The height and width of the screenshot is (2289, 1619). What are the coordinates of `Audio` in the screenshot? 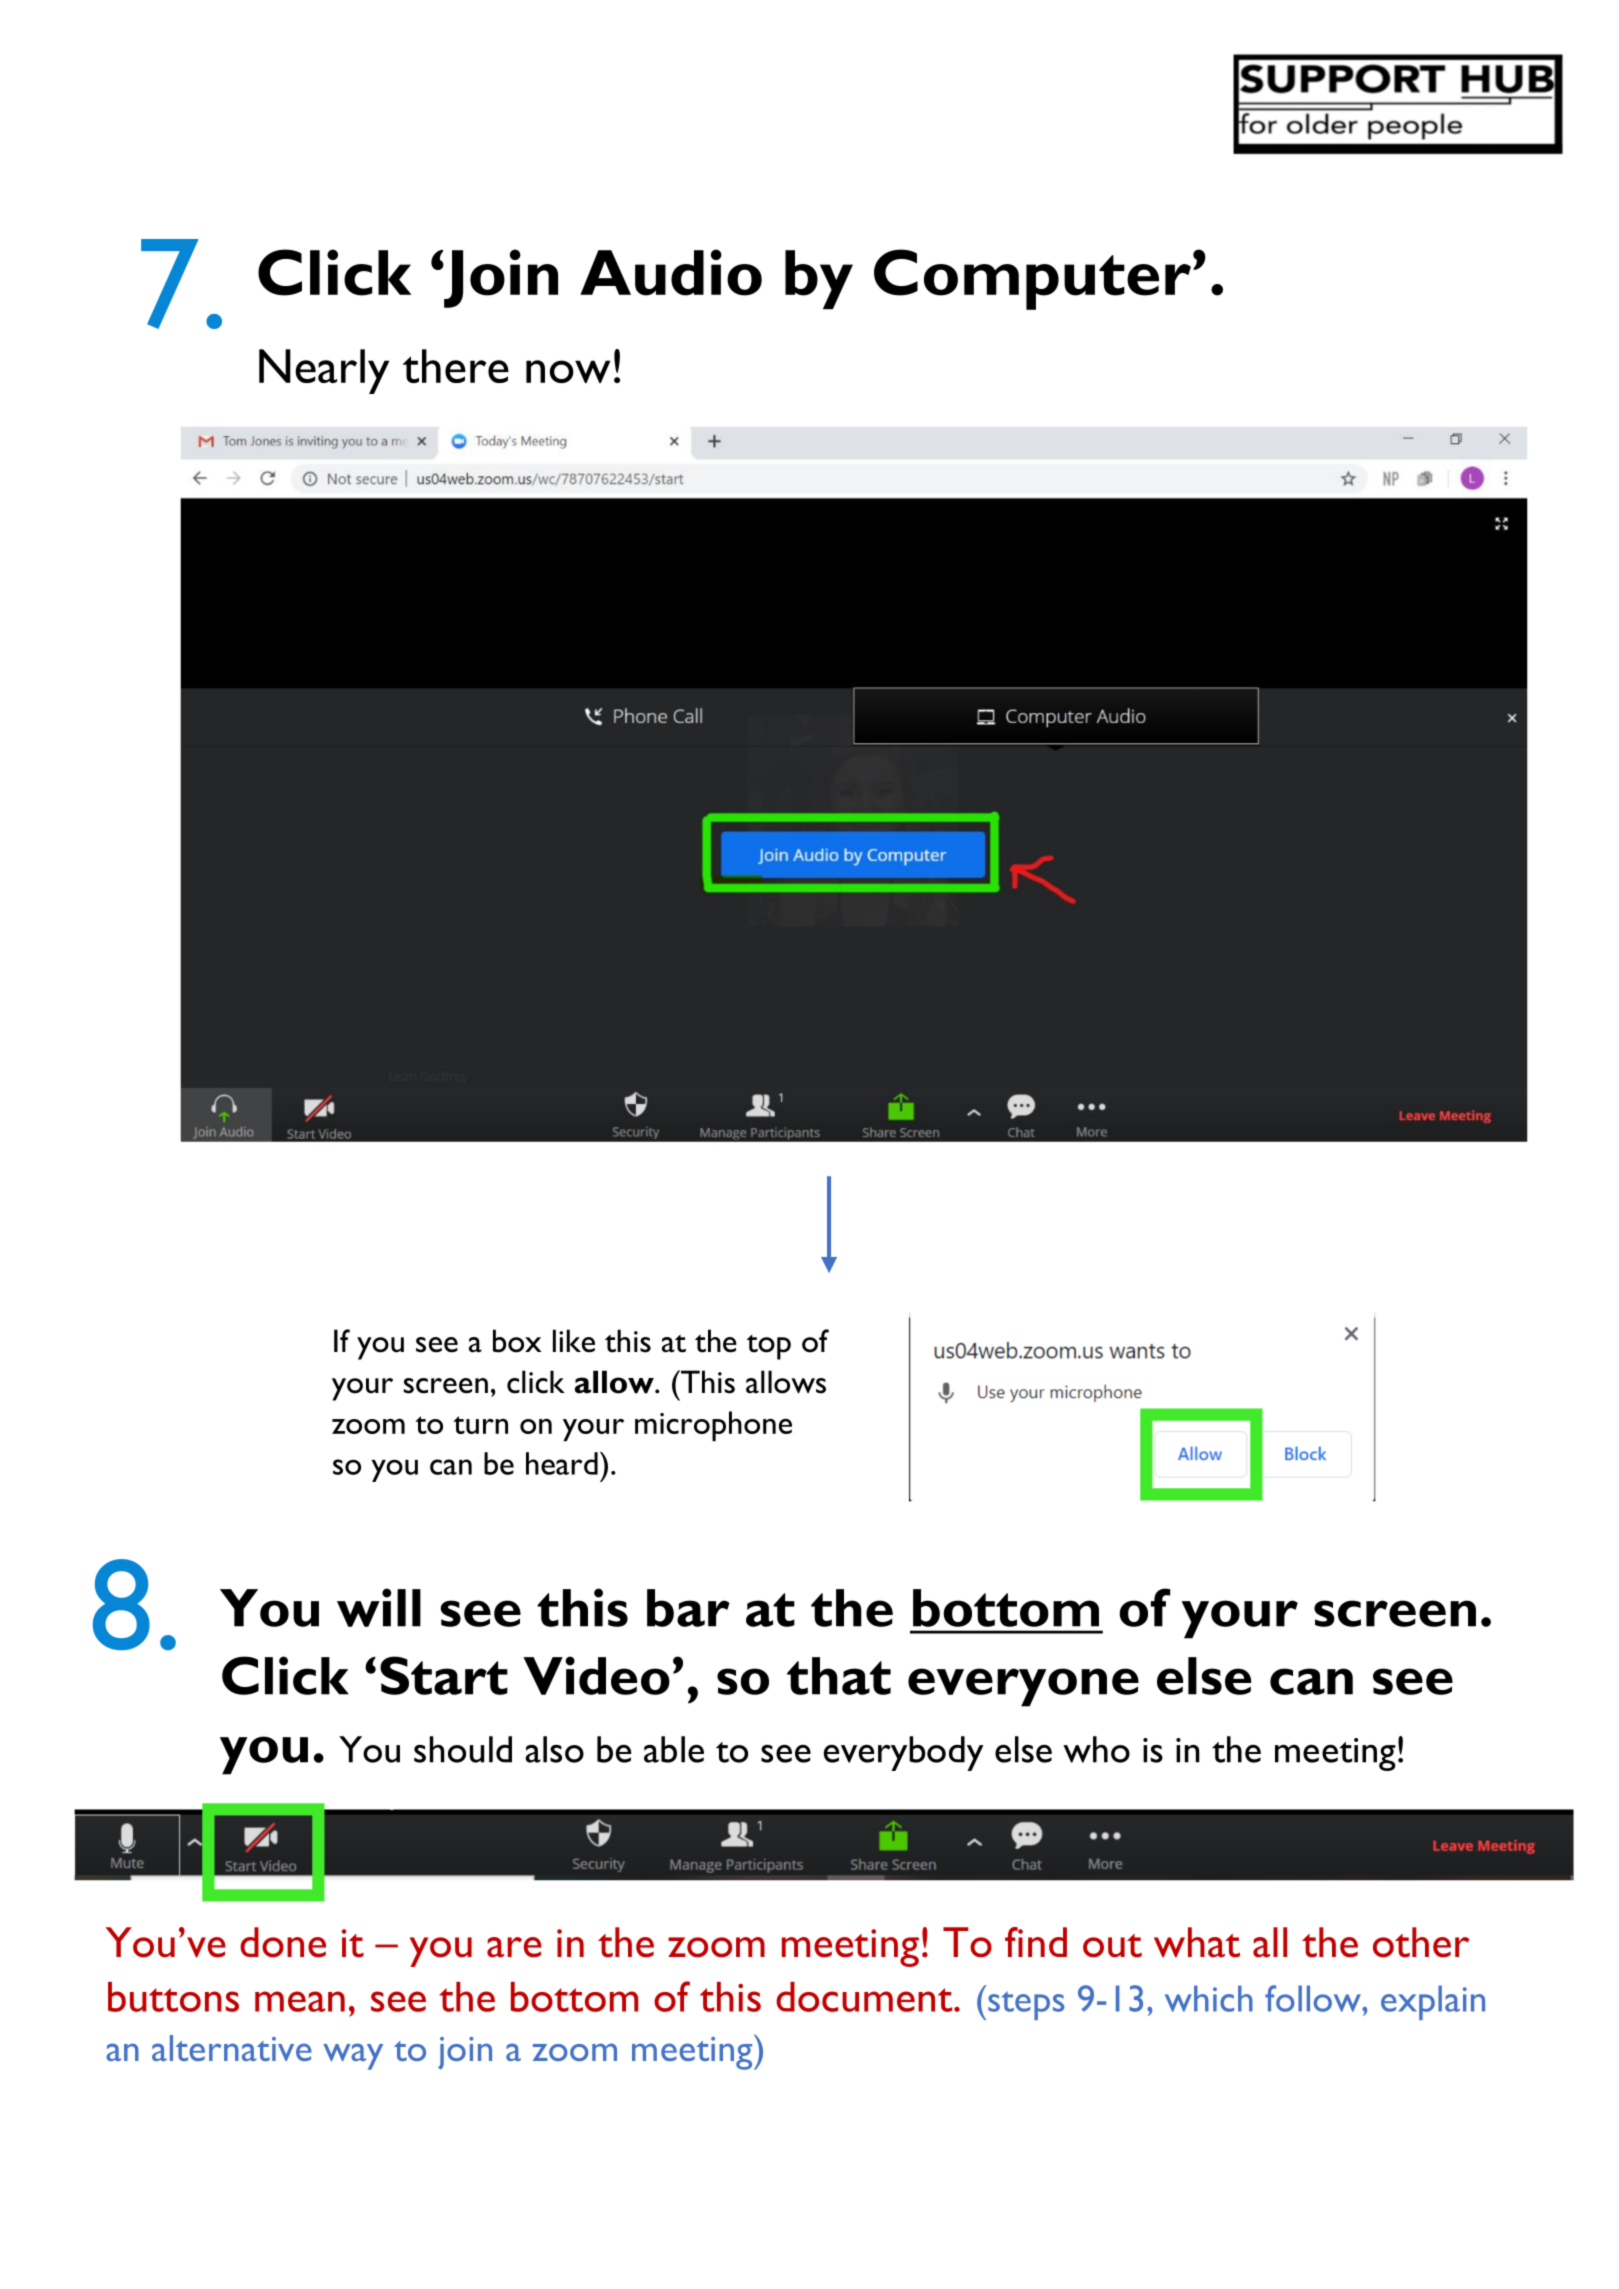 It's located at (671, 272).
